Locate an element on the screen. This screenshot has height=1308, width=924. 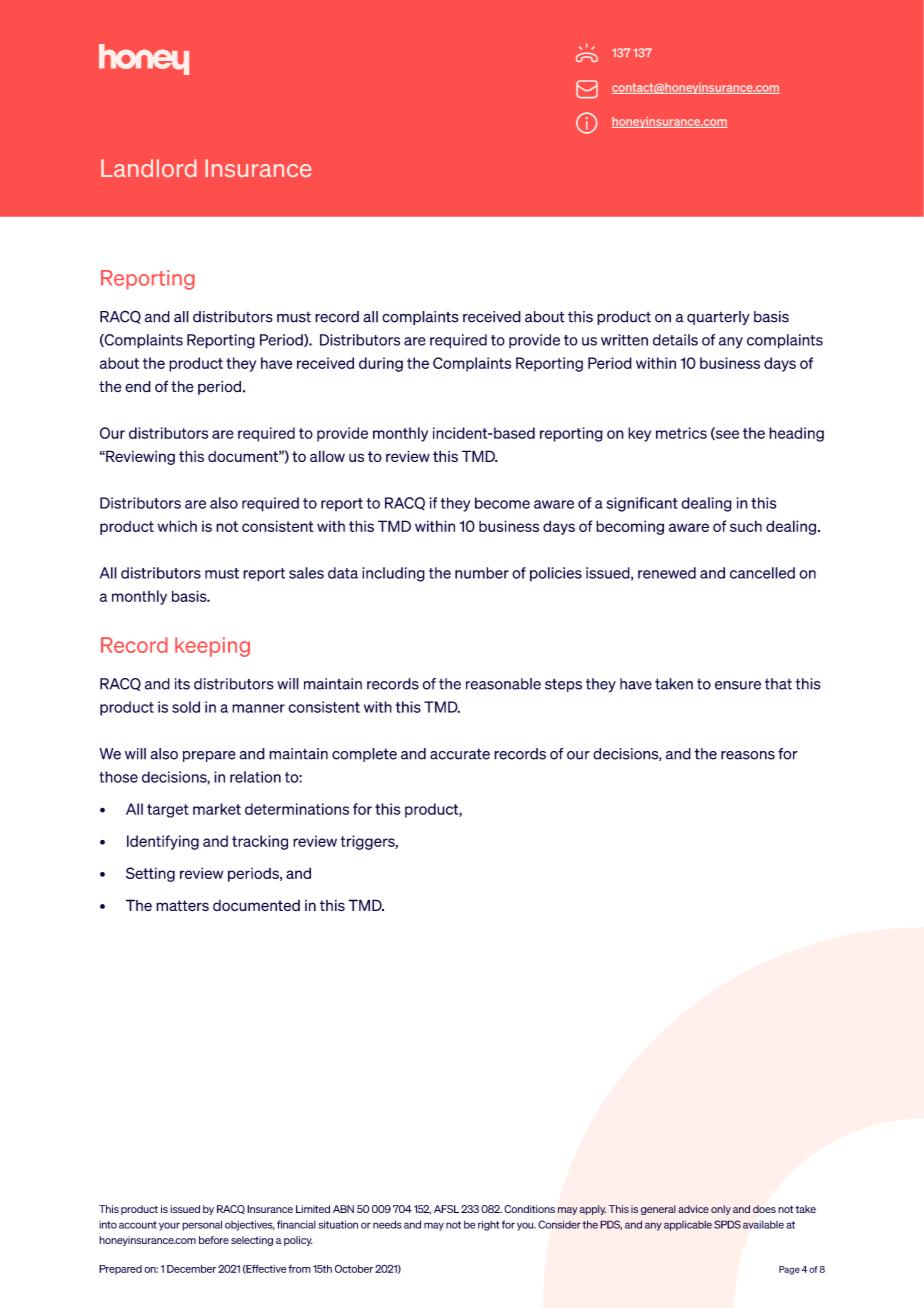
metrics is located at coordinates (681, 433).
